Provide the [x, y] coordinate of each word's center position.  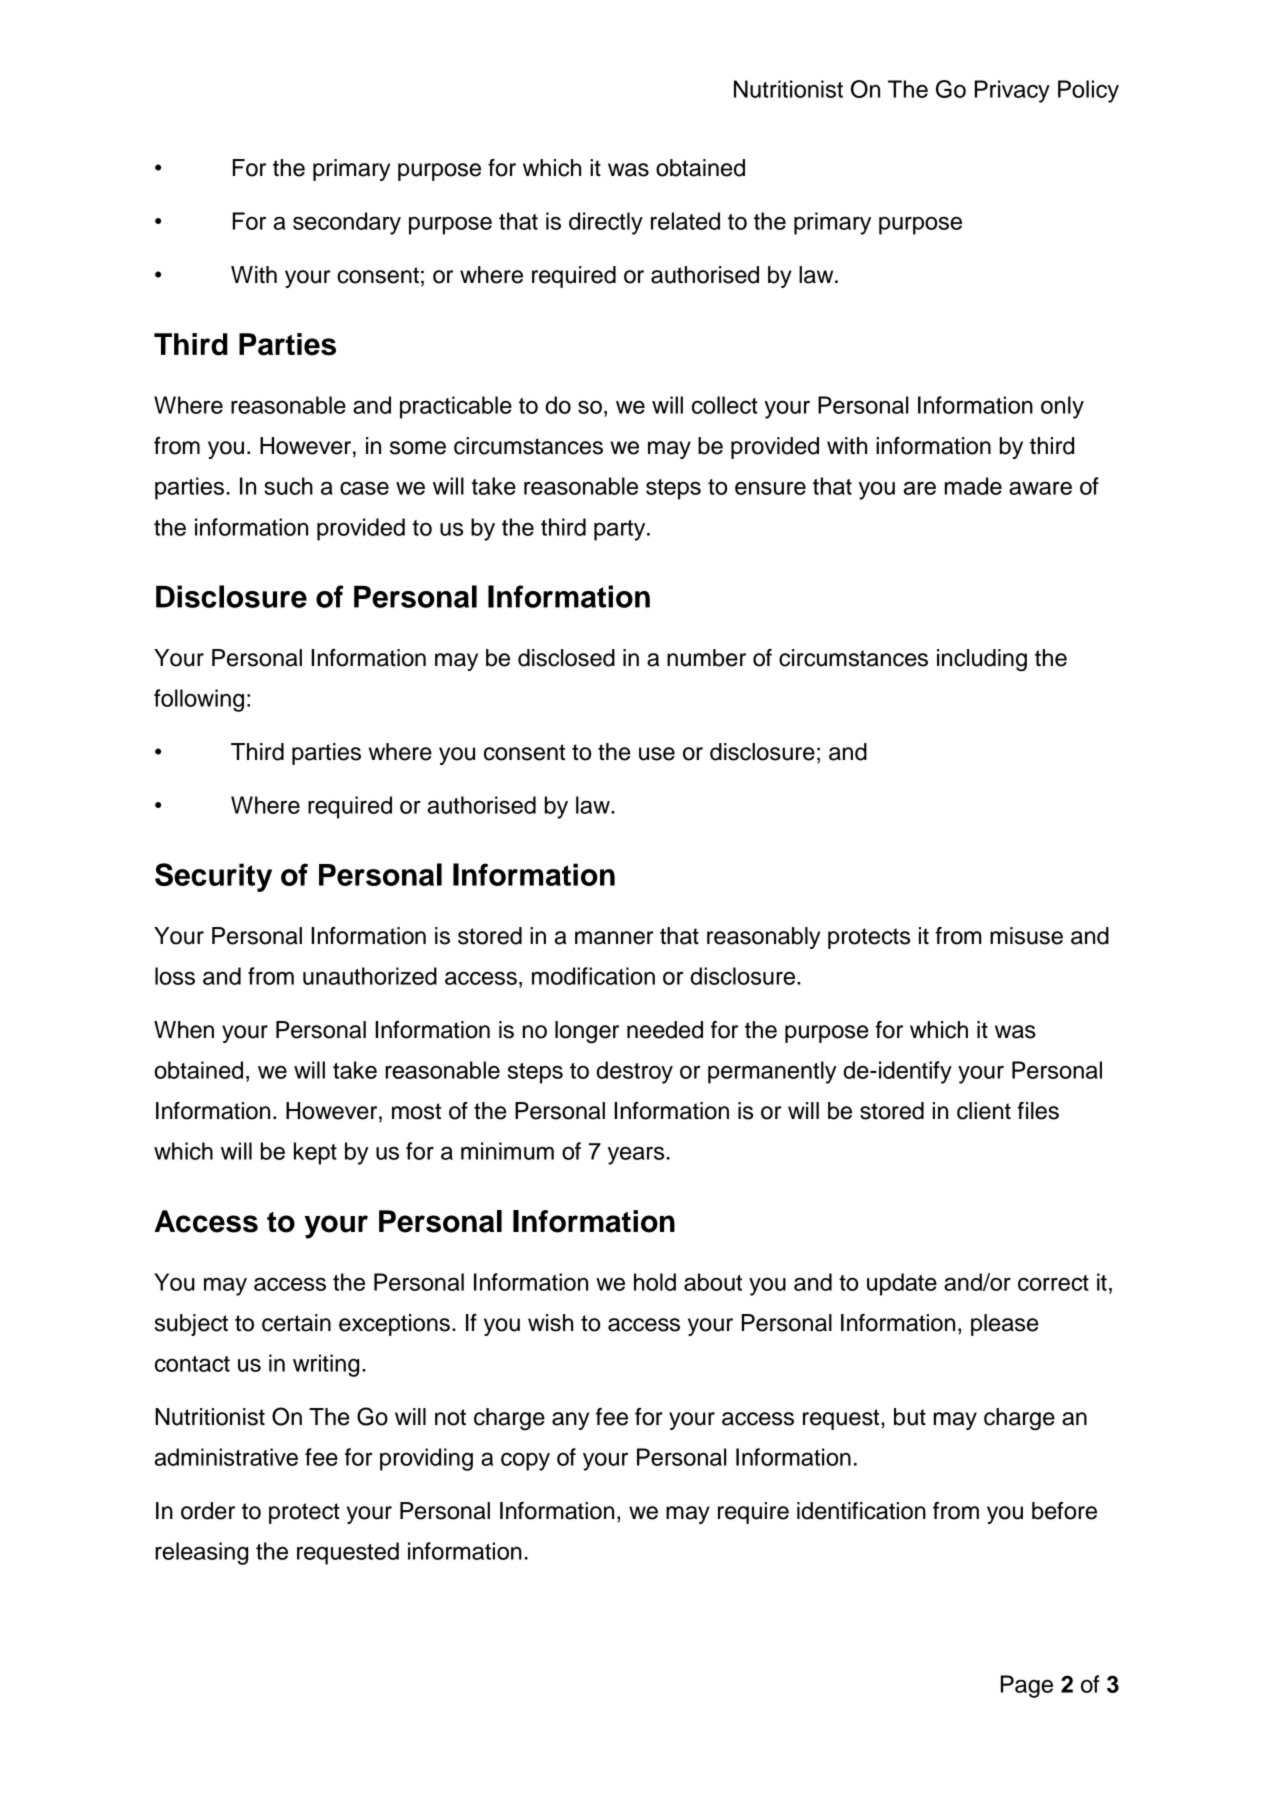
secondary [347, 223]
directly [606, 223]
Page [1027, 1686]
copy [525, 1461]
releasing [201, 1553]
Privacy [1012, 91]
